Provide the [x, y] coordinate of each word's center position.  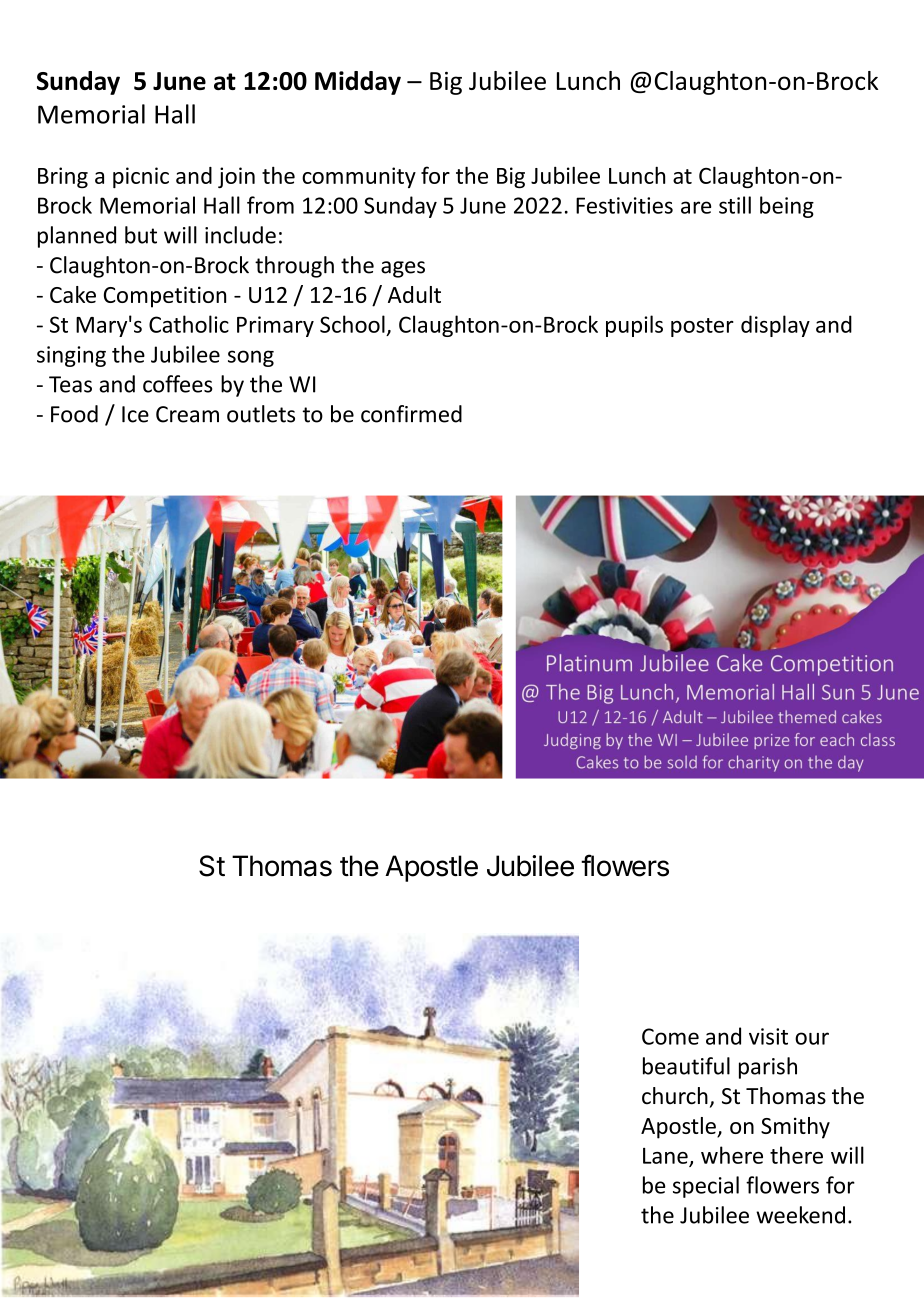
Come [670, 1036]
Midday [358, 83]
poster [702, 327]
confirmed [411, 414]
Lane [666, 1157]
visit [768, 1036]
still [735, 205]
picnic [141, 177]
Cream [187, 414]
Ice [135, 414]
